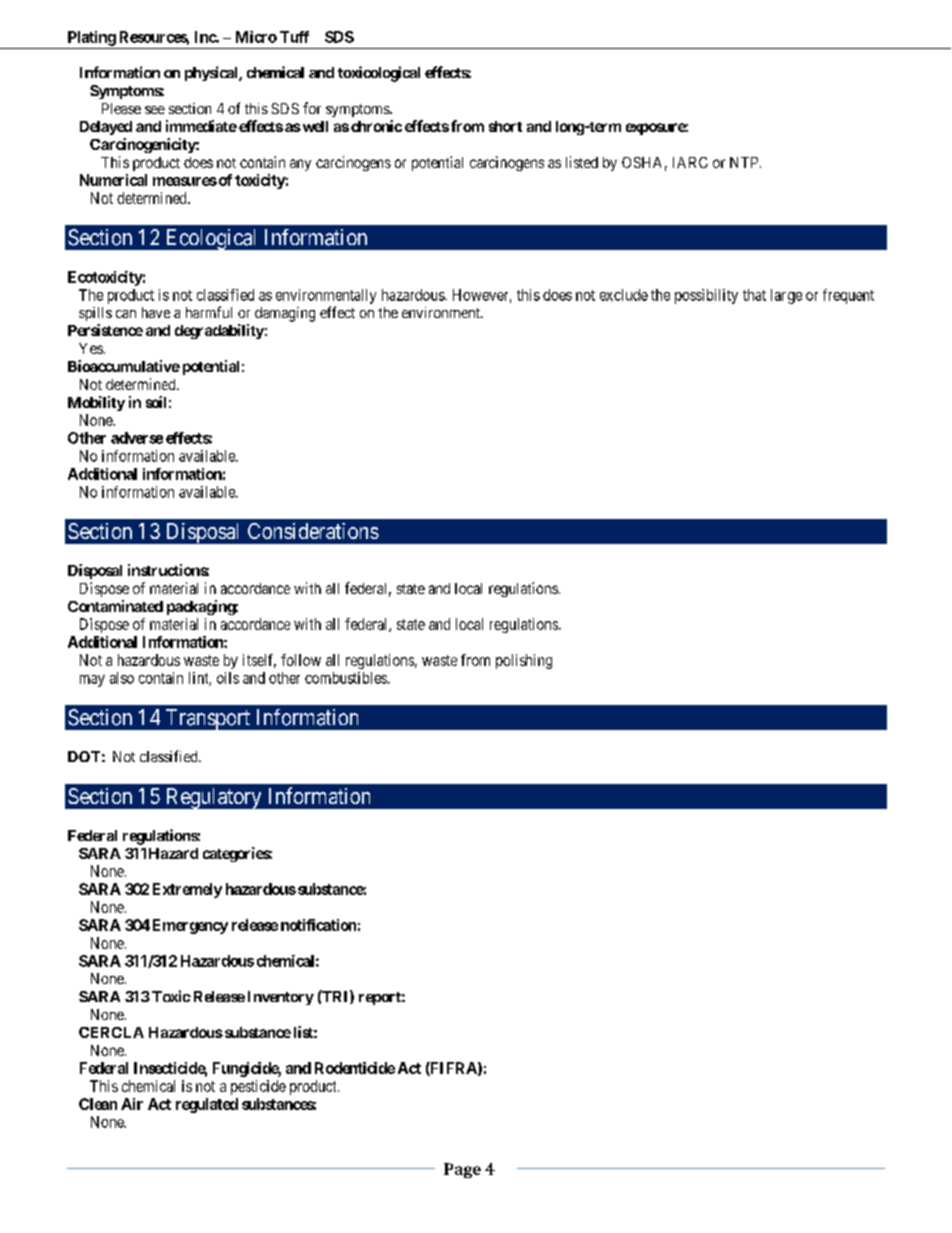 The width and height of the document is (952, 1233). I want to click on physical, so click(212, 73).
